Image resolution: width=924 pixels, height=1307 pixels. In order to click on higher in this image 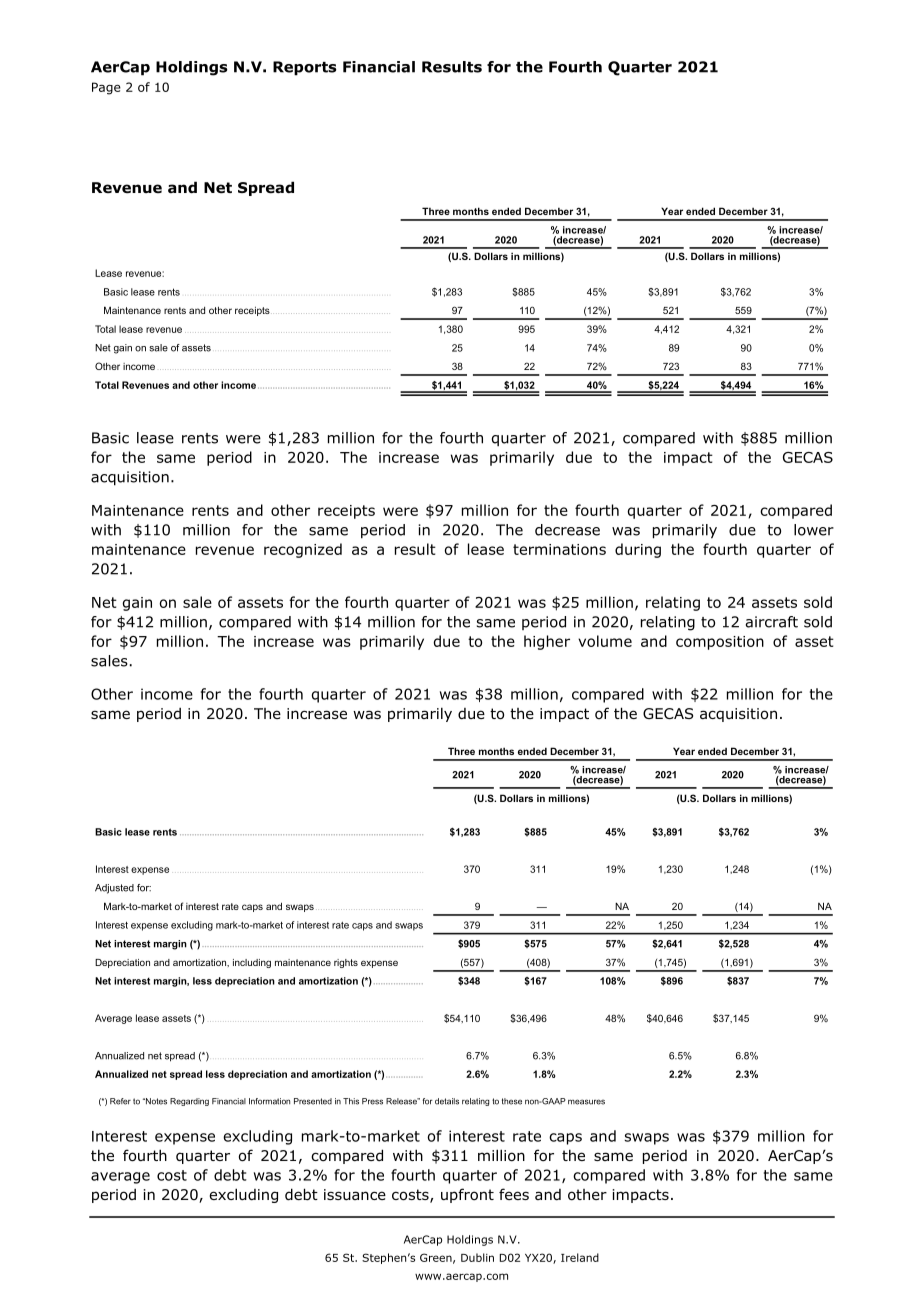, I will do `click(547, 642)`.
